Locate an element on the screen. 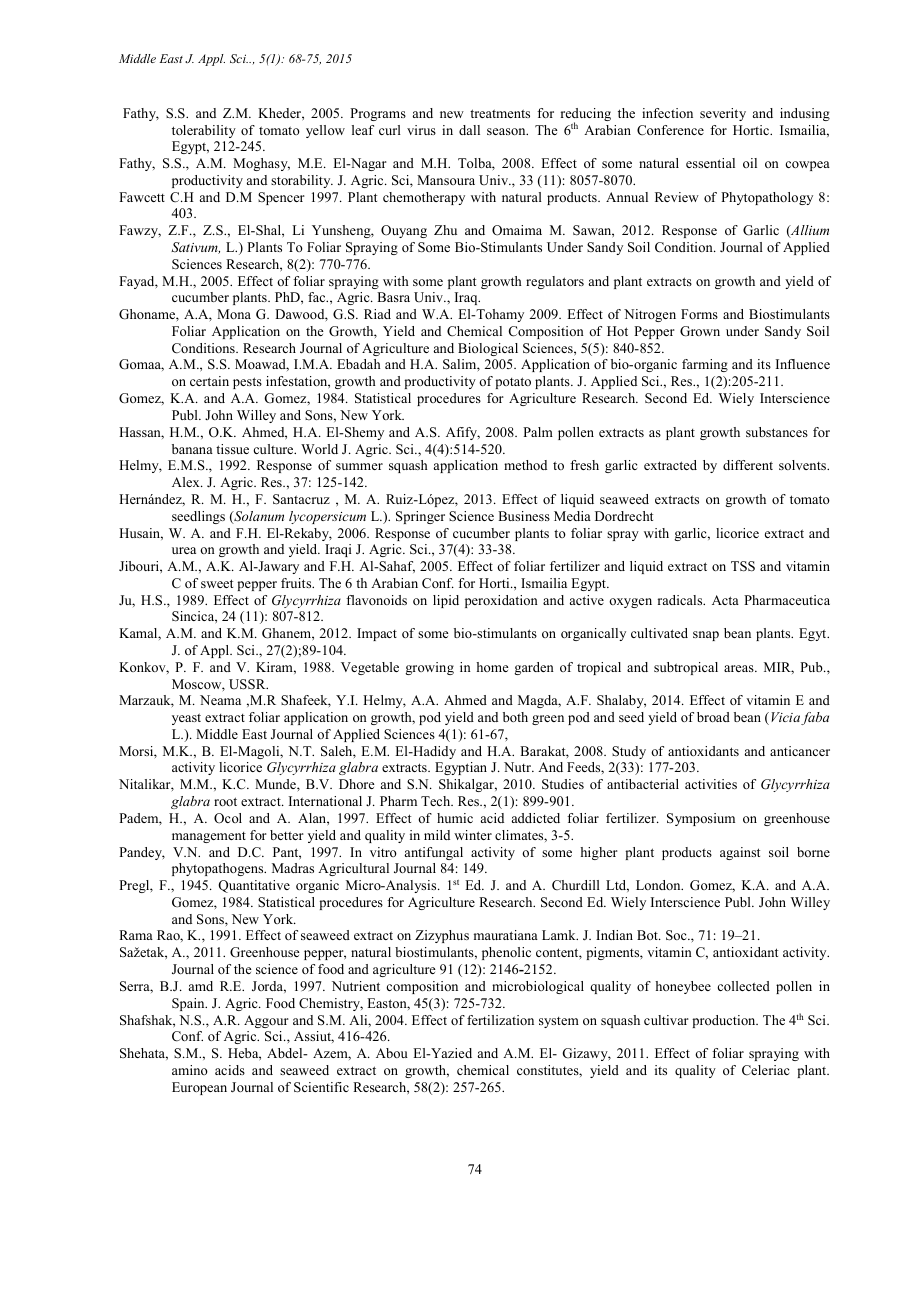 This screenshot has height=1308, width=924. Acta is located at coordinates (725, 600).
